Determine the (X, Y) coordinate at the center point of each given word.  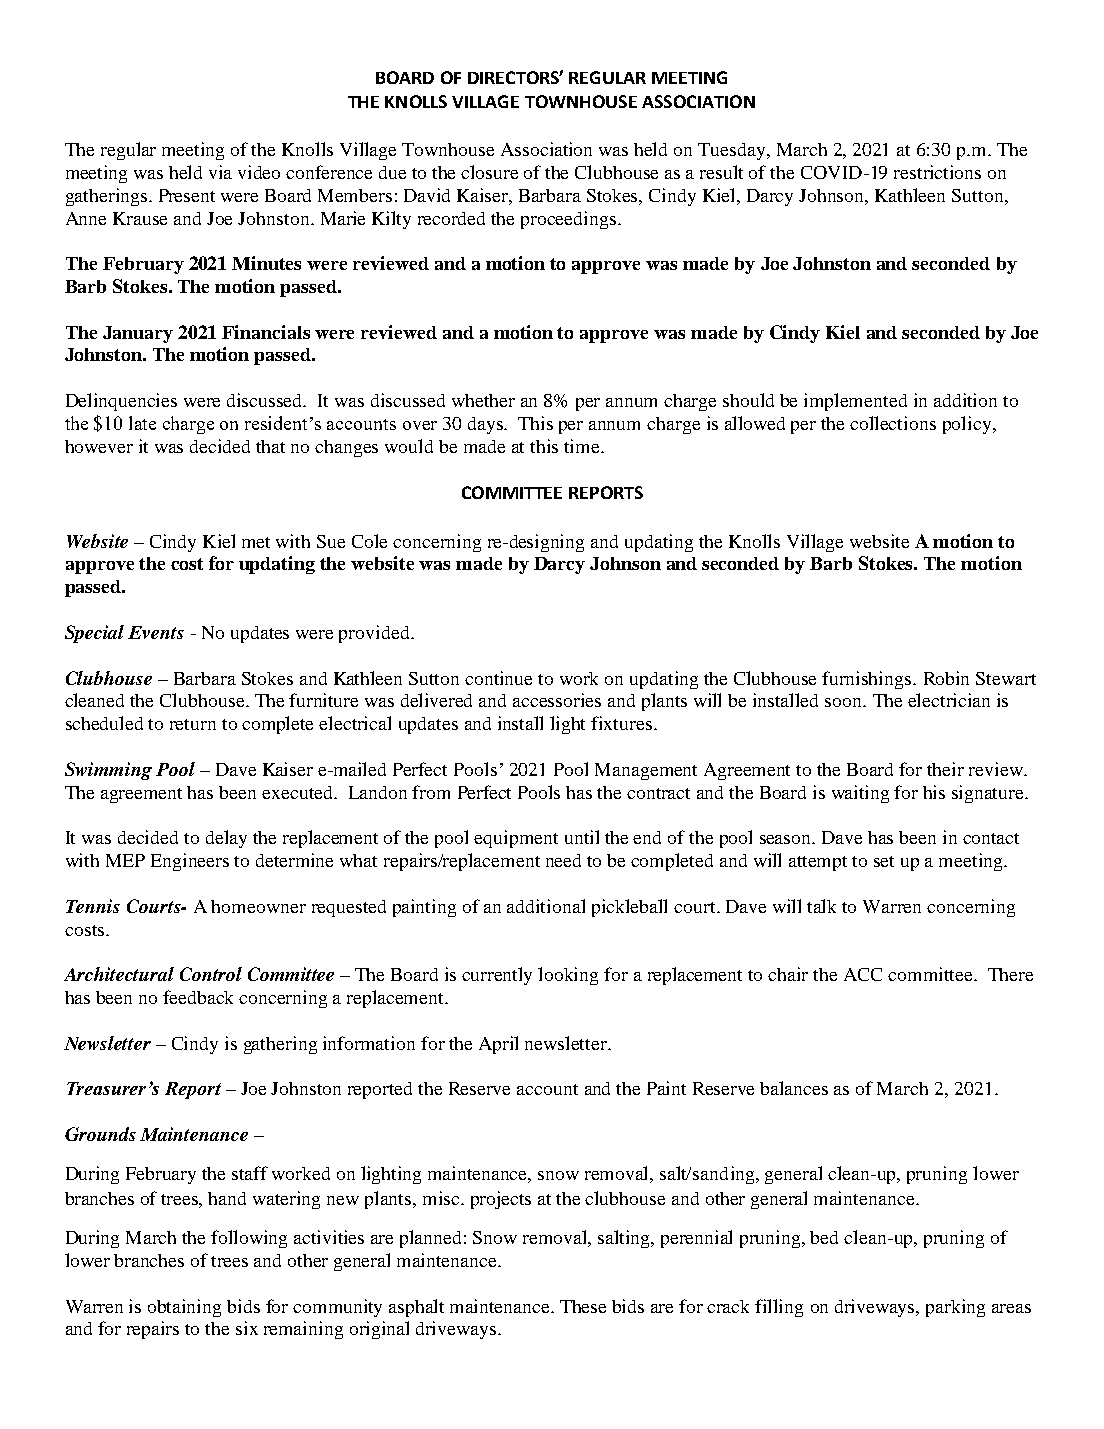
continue (498, 678)
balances (794, 1088)
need (563, 860)
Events (156, 632)
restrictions (937, 172)
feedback (198, 997)
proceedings (570, 220)
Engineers (190, 862)
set (884, 861)
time (583, 446)
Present (187, 195)
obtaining (184, 1308)
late (142, 423)
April (498, 1045)
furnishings (868, 680)
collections (893, 423)
